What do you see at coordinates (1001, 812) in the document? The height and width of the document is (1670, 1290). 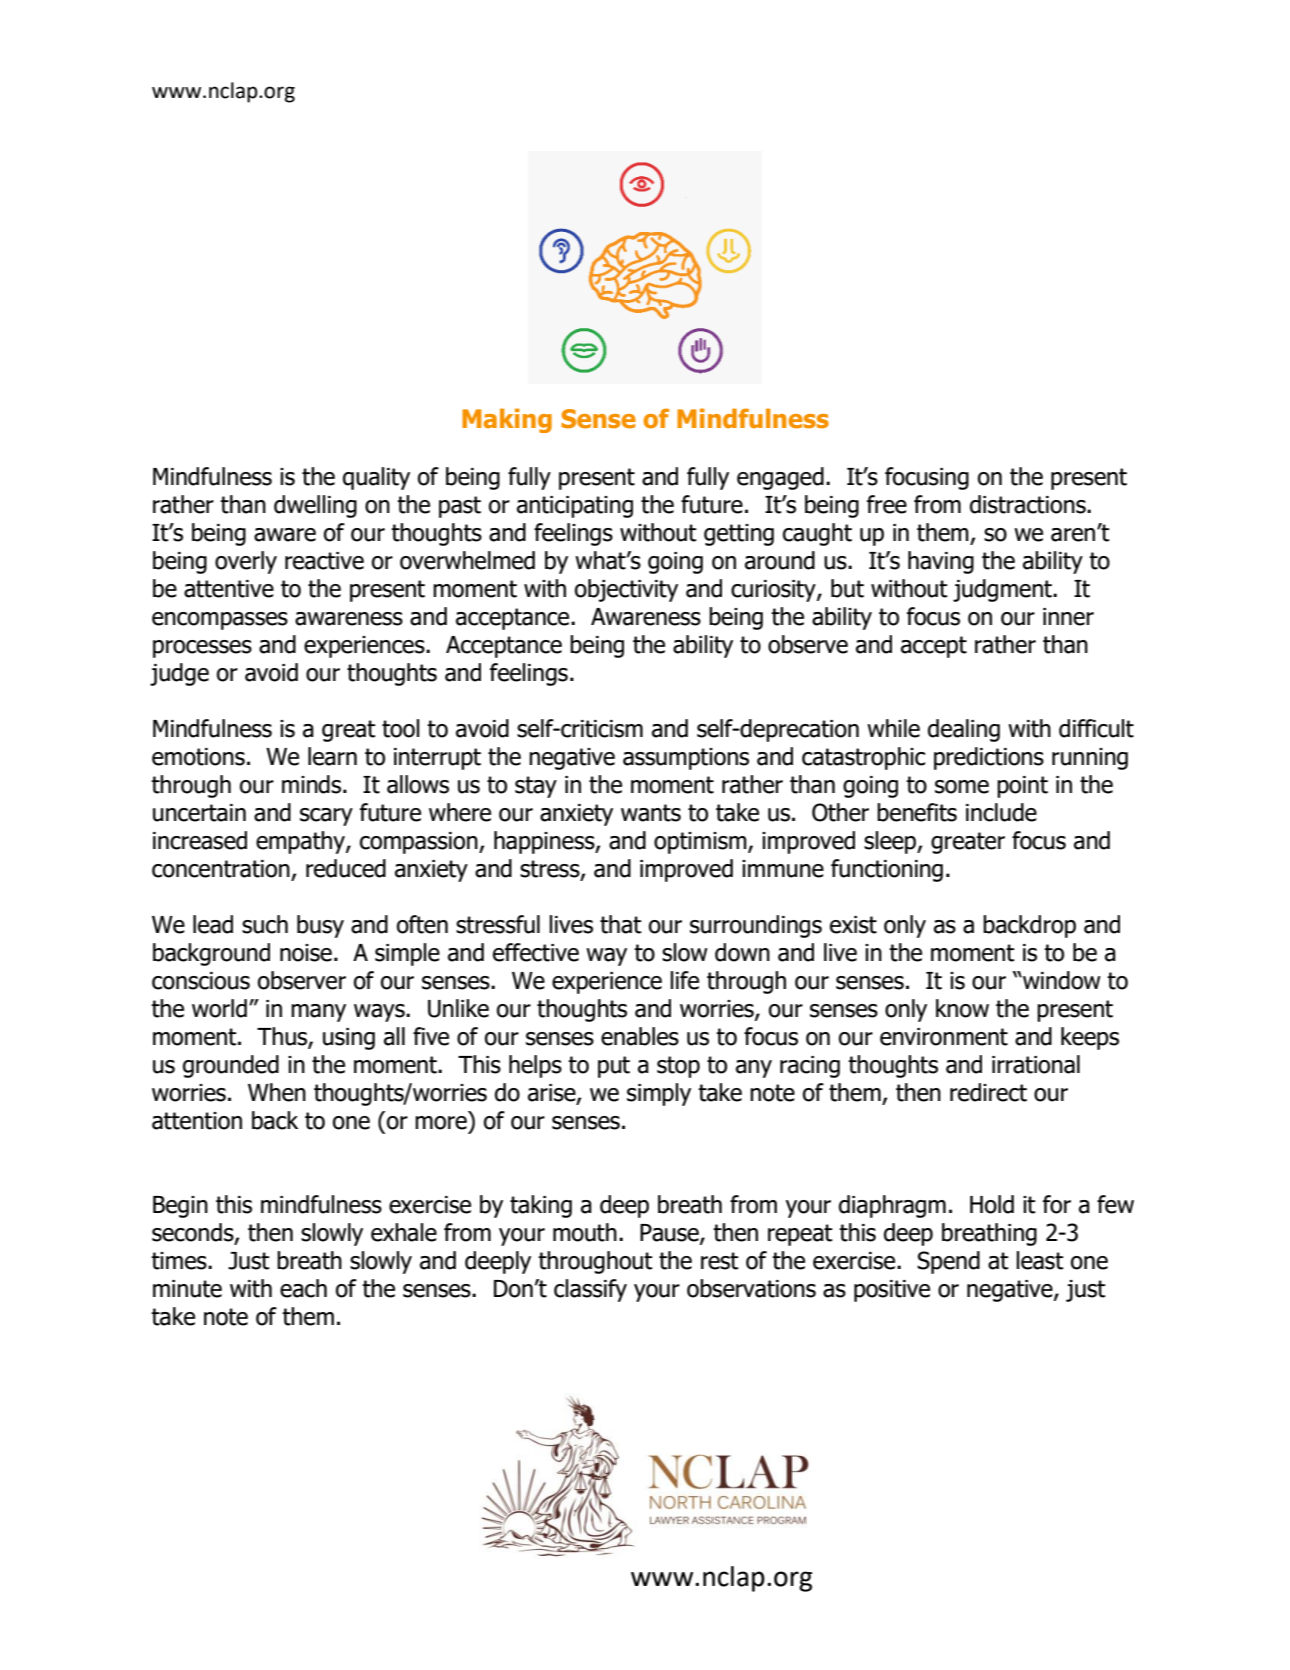 I see `include` at bounding box center [1001, 812].
